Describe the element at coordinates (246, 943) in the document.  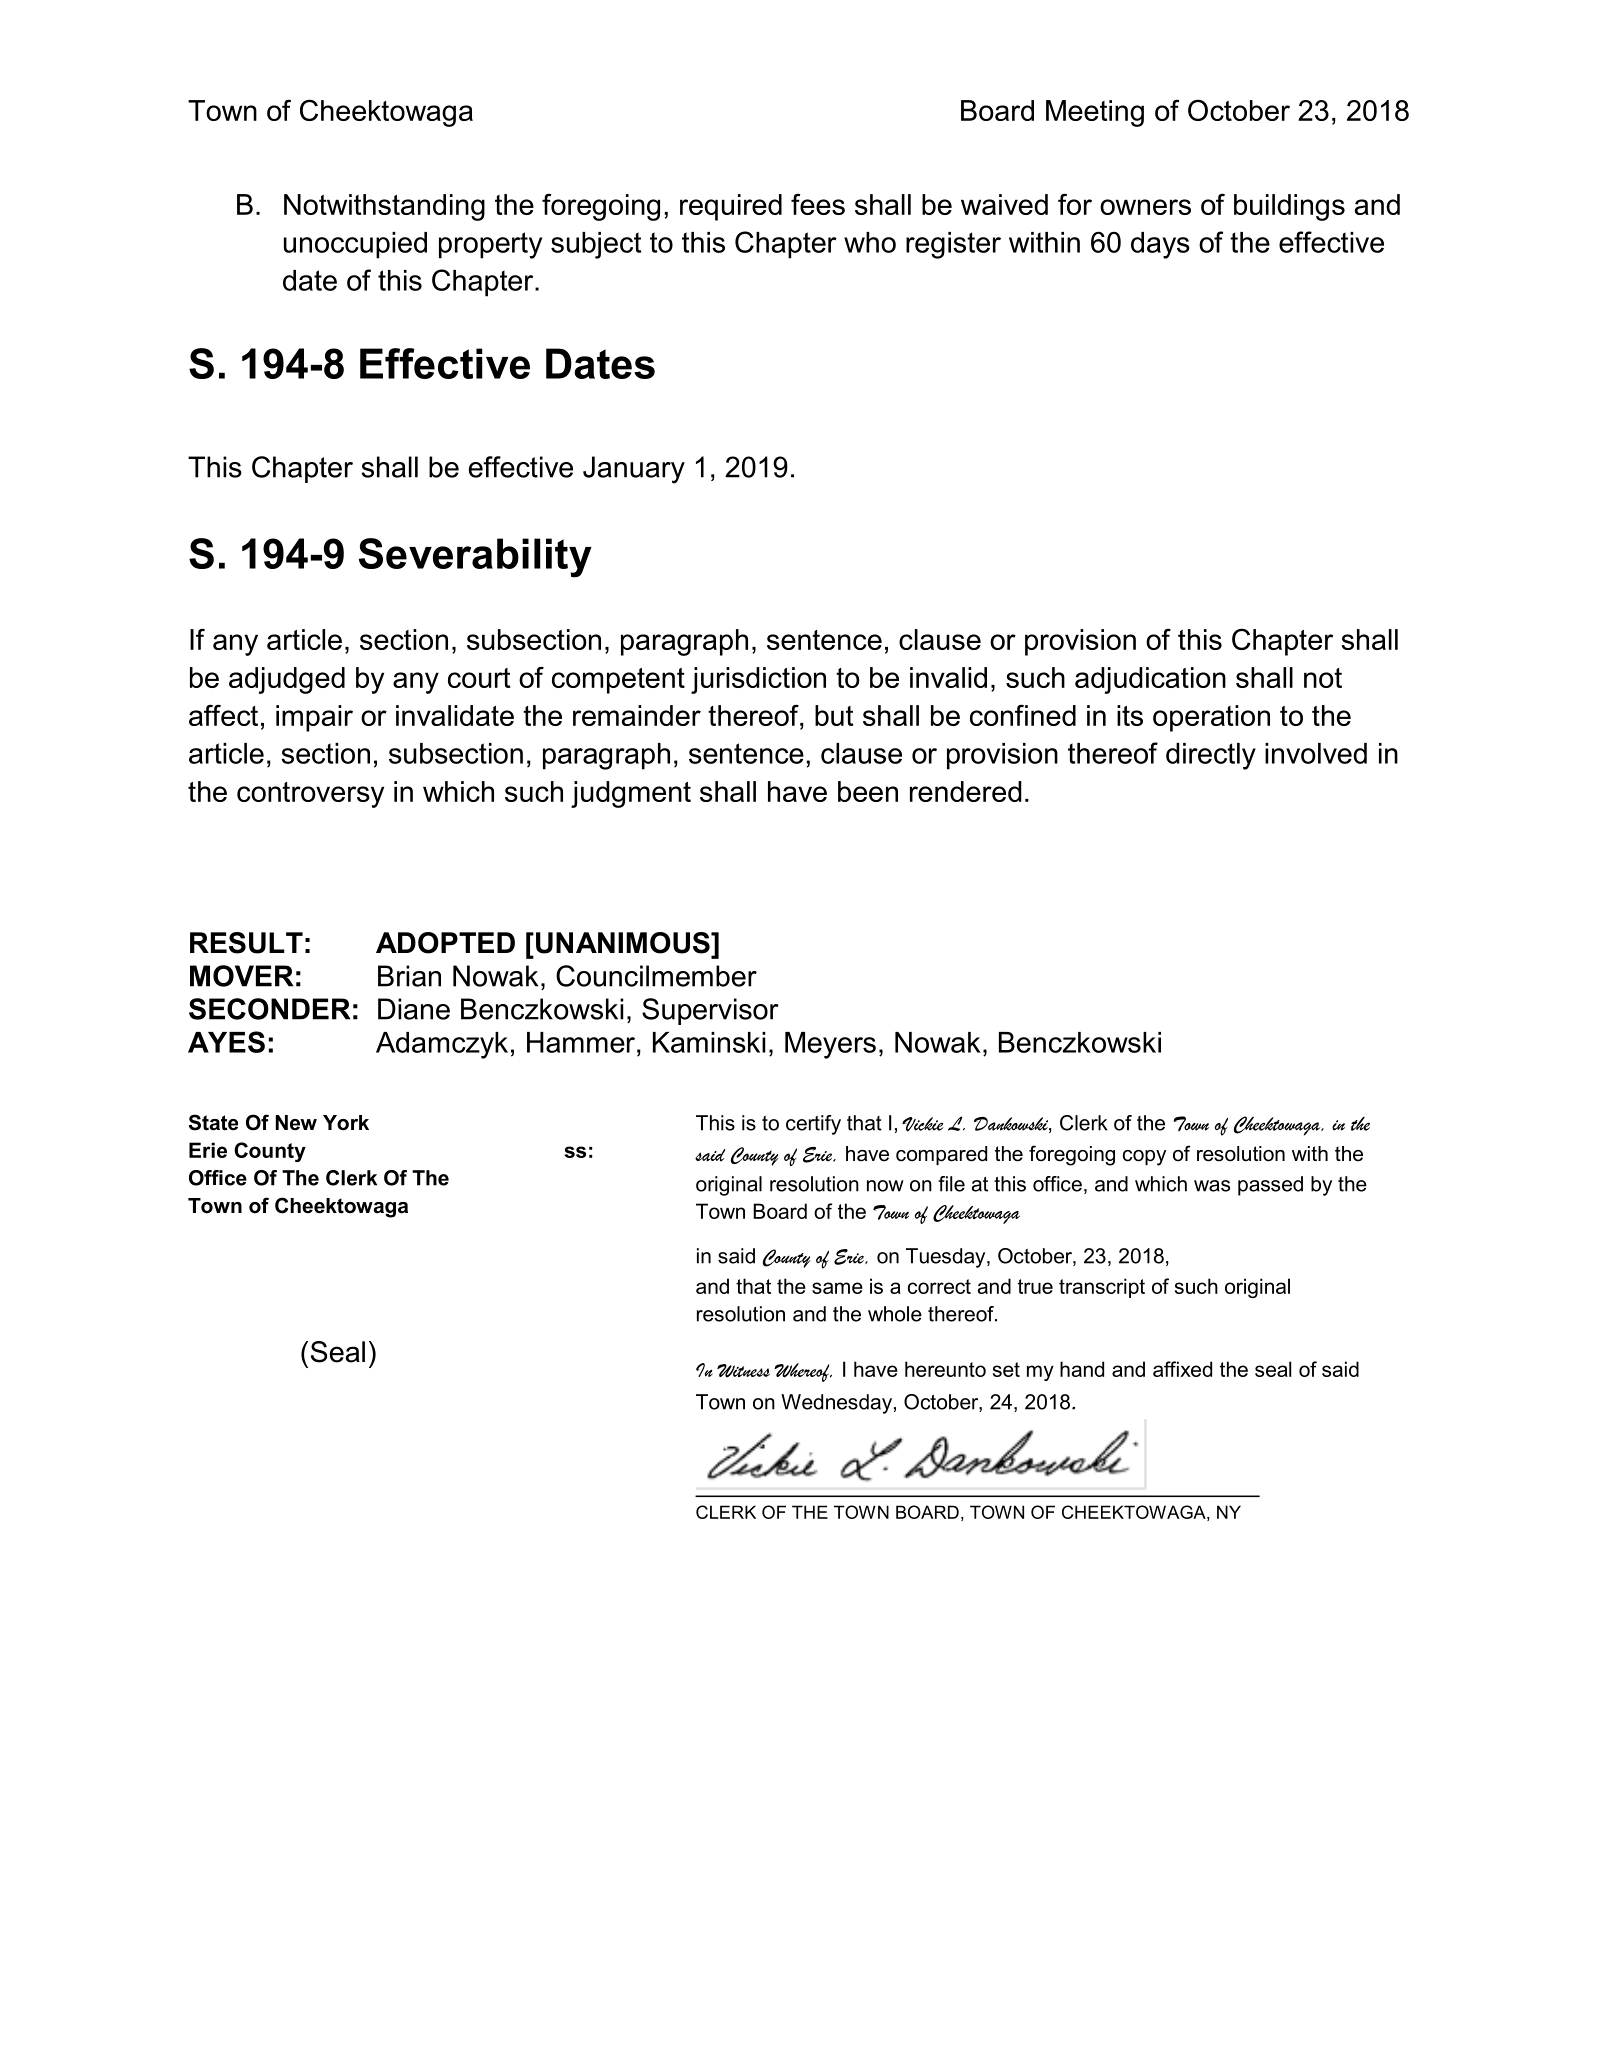
I see `RESULT` at that location.
